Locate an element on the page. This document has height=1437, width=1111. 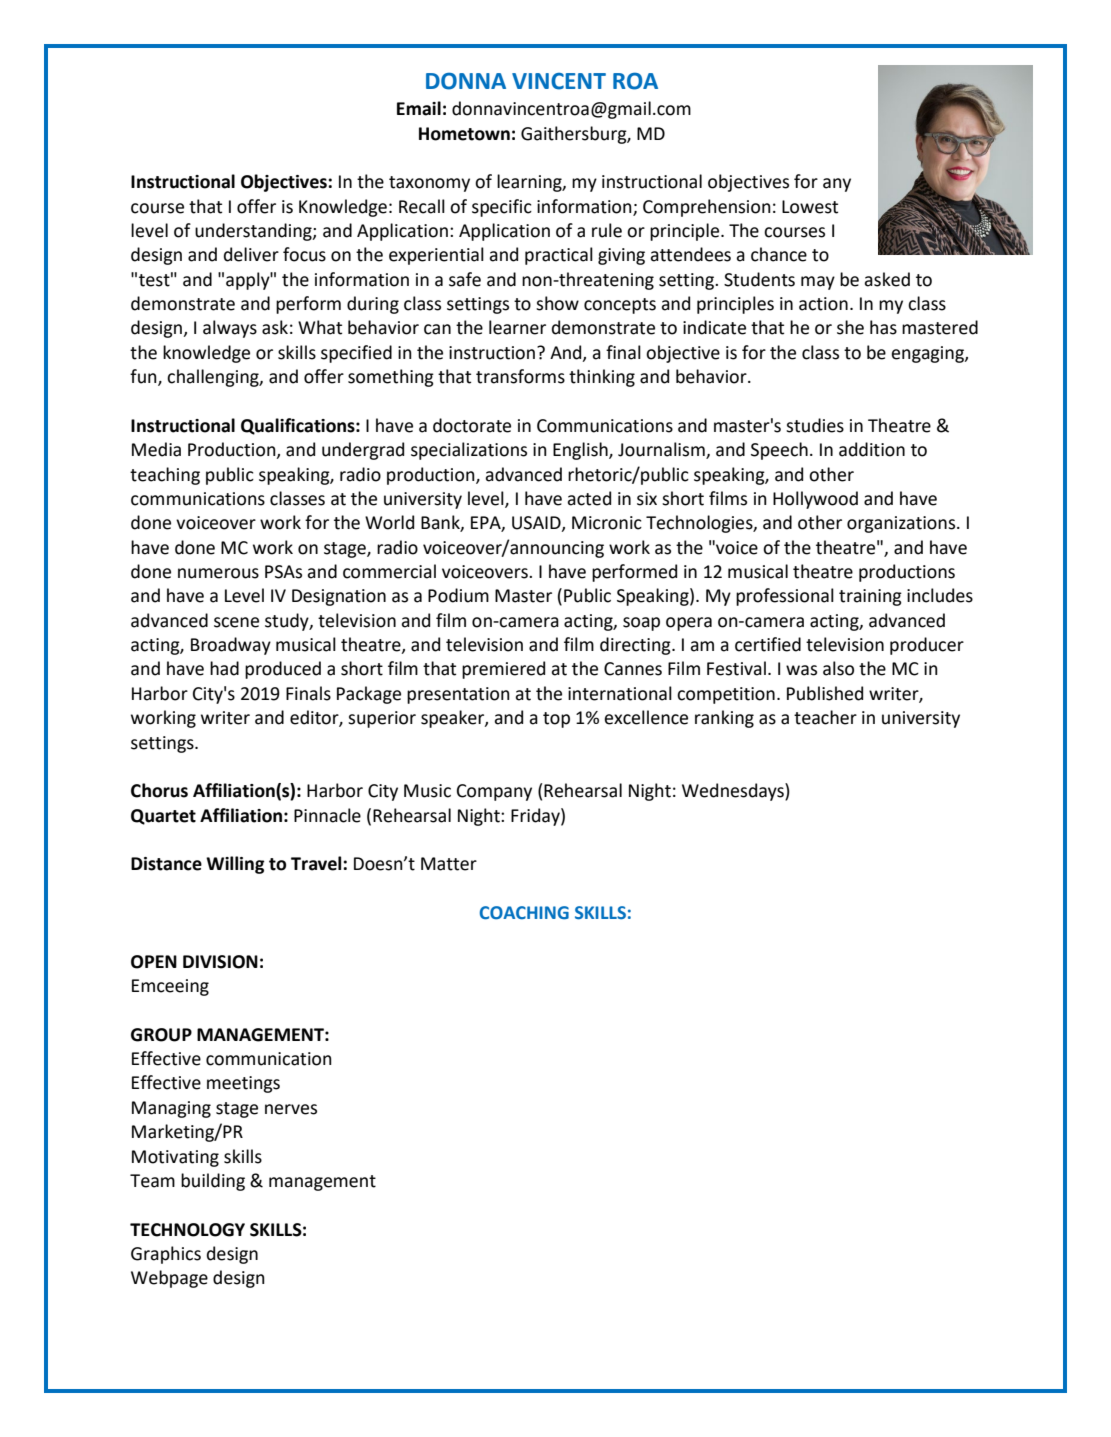
TECHNOLOGY is located at coordinates (187, 1230).
